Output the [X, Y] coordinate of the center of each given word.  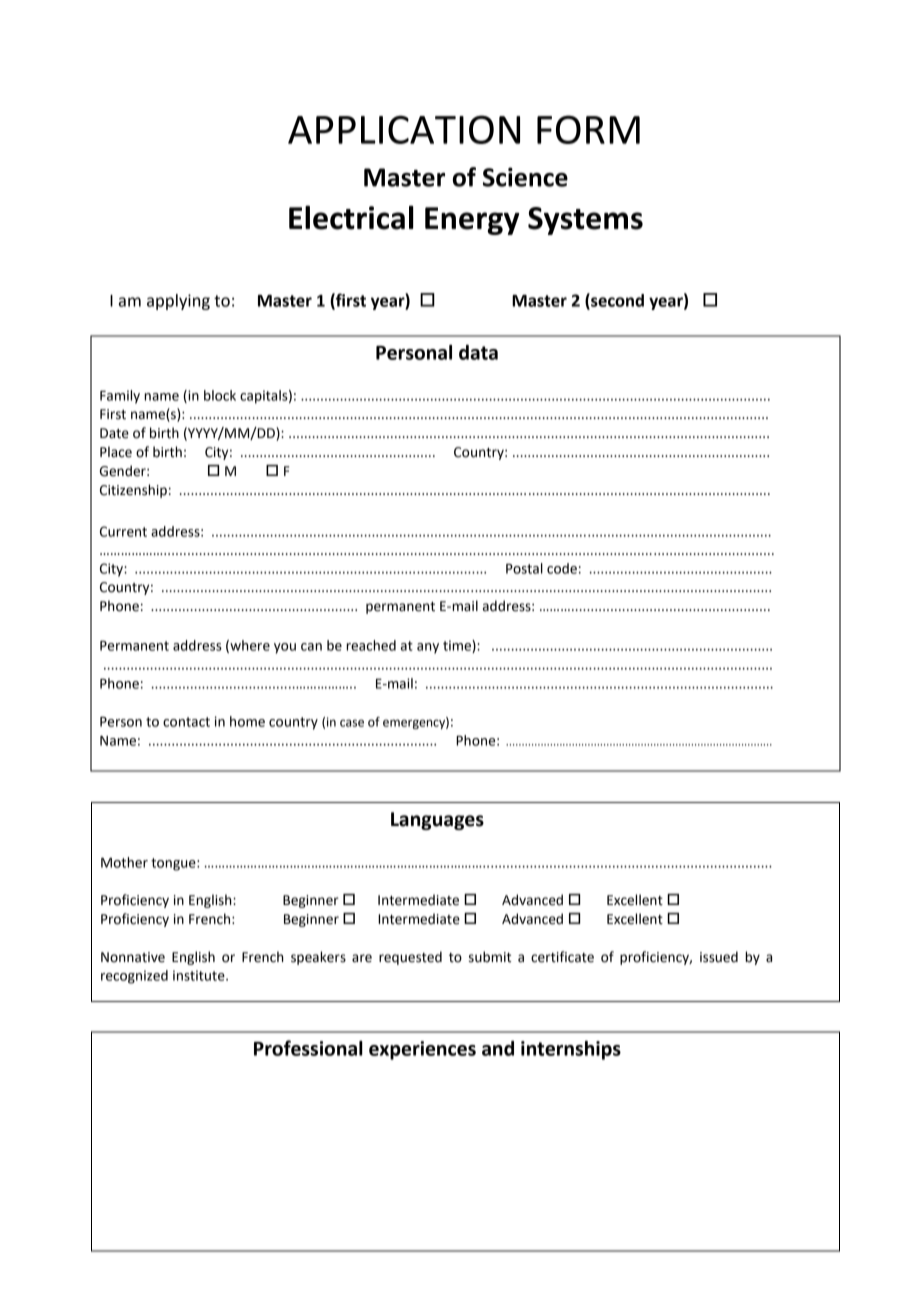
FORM [588, 129]
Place [116, 452]
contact [186, 722]
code [562, 568]
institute [200, 975]
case [352, 723]
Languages [437, 821]
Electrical [351, 217]
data [478, 352]
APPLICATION [404, 129]
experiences [422, 1050]
